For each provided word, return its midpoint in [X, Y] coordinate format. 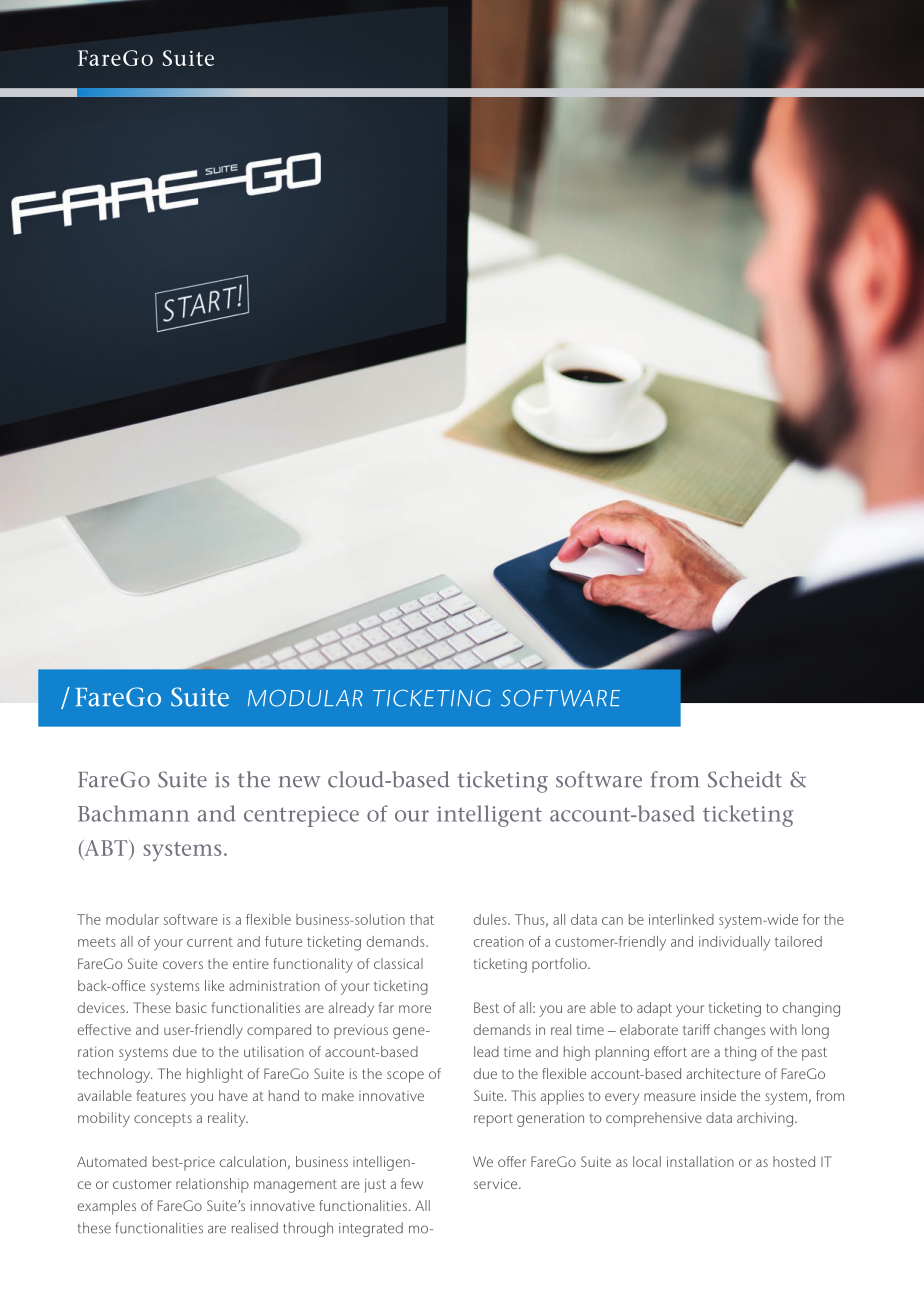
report [493, 1120]
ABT [106, 849]
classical [398, 963]
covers [183, 965]
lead [486, 1051]
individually [734, 943]
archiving [765, 1119]
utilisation [274, 1051]
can [612, 921]
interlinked [681, 919]
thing [740, 1053]
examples [107, 1207]
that [422, 919]
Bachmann [133, 813]
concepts [163, 1120]
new [299, 782]
